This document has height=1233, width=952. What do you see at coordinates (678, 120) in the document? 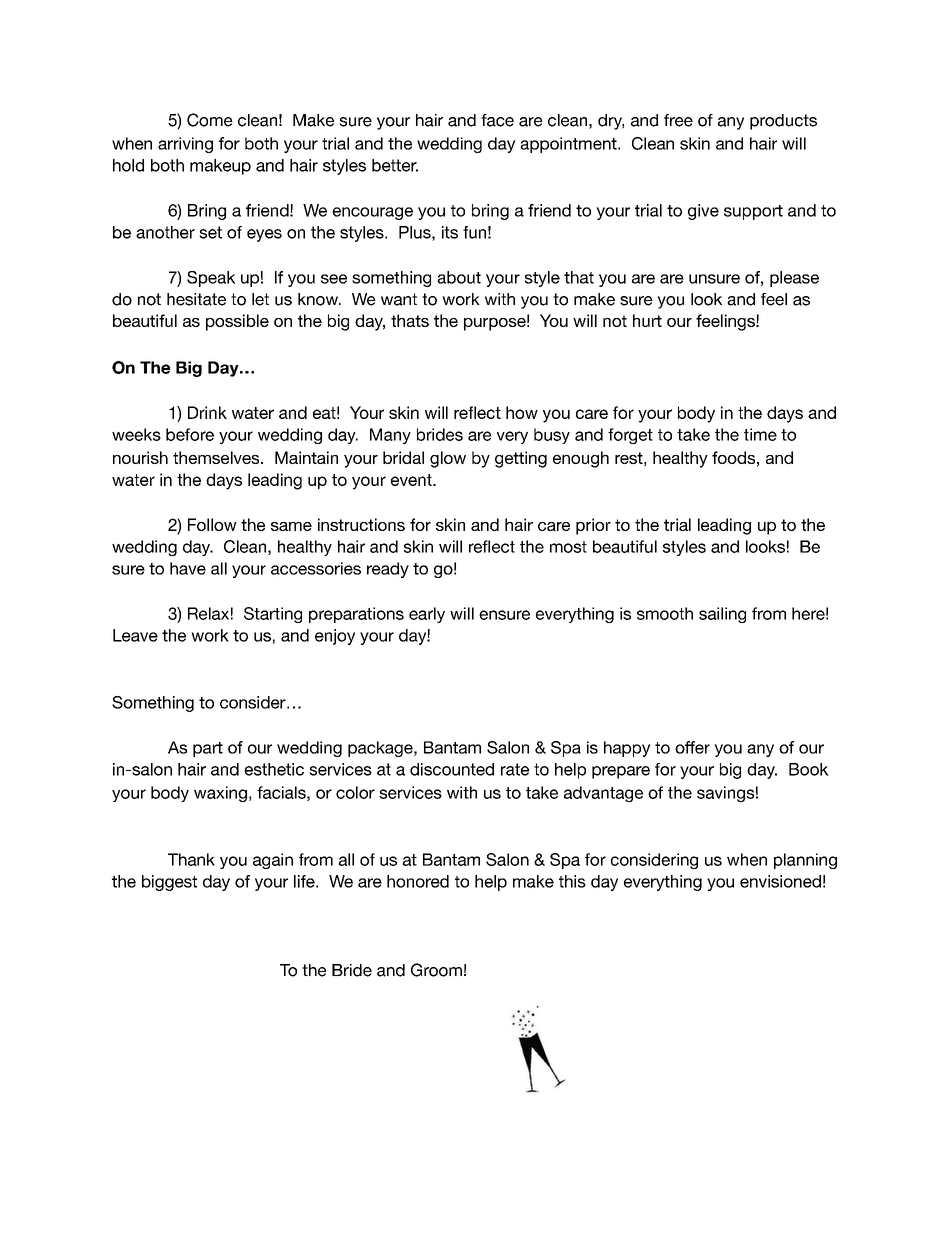
I see `free` at bounding box center [678, 120].
